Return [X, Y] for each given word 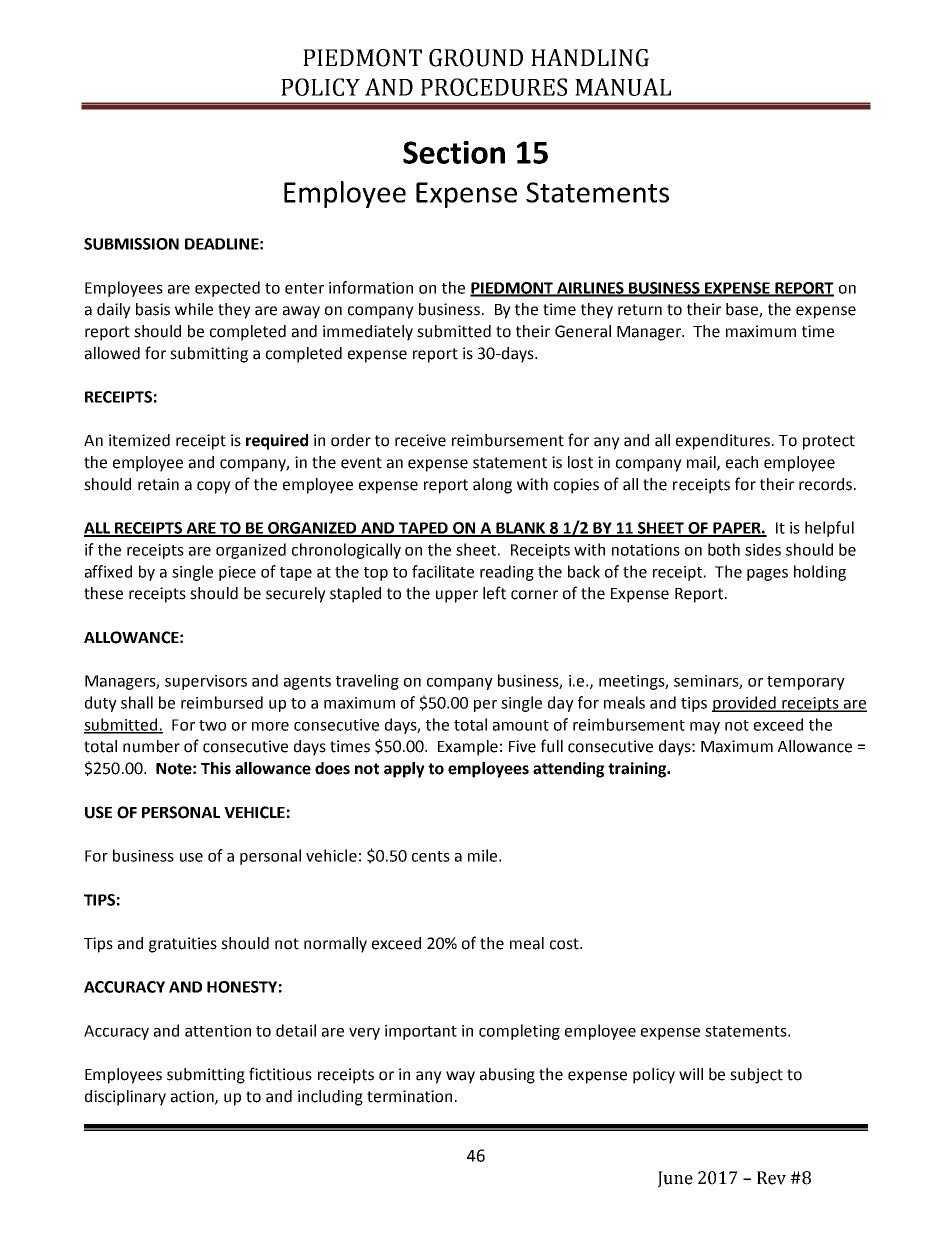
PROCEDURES [494, 87]
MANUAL [623, 87]
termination [409, 1096]
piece [237, 573]
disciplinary [125, 1098]
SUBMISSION [131, 244]
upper [457, 596]
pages [767, 575]
